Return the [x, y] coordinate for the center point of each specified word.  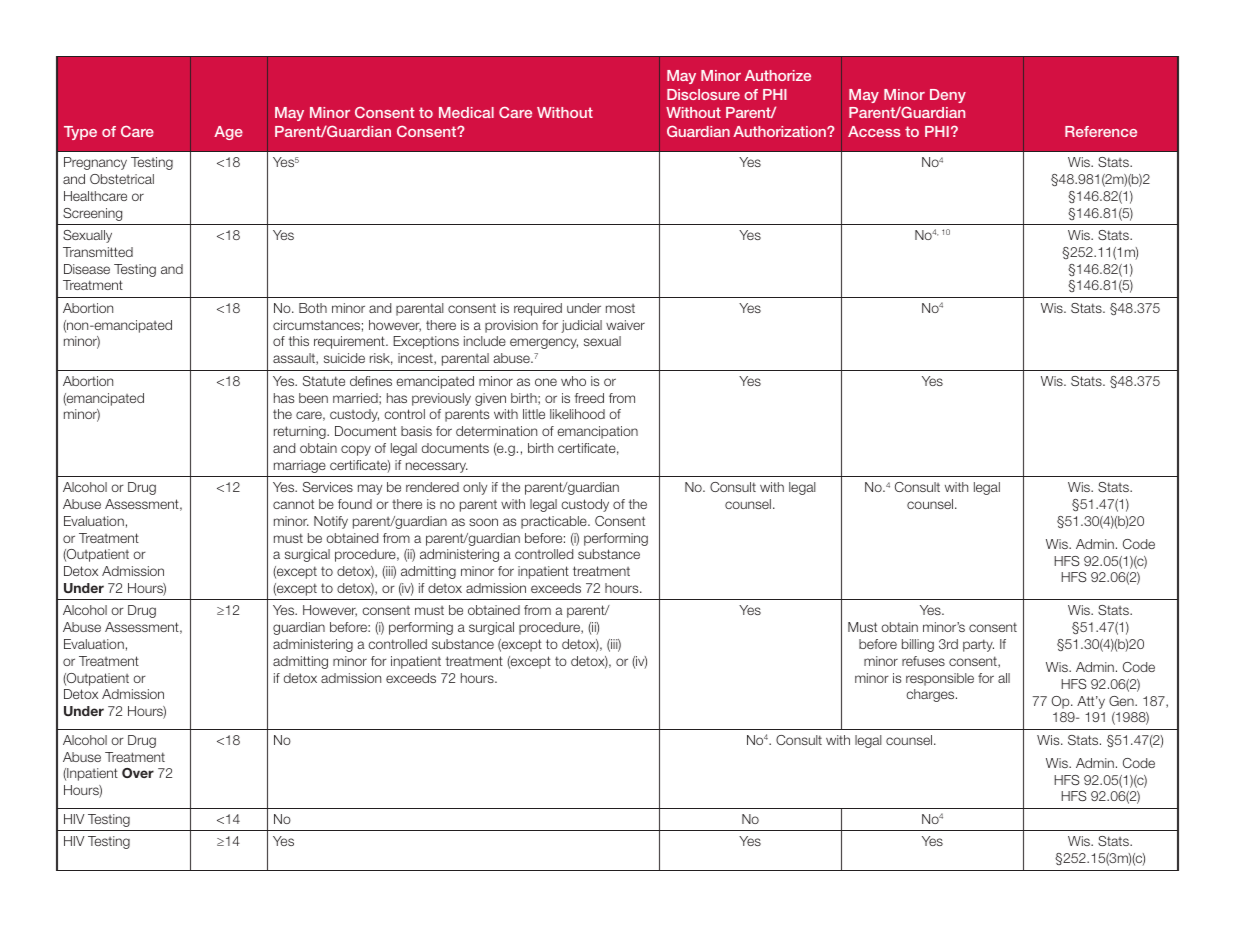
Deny [948, 96]
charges [931, 695]
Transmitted [98, 252]
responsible [940, 679]
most [620, 308]
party [978, 645]
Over [138, 773]
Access [874, 131]
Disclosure [703, 94]
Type [80, 133]
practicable [555, 522]
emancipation [597, 432]
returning [301, 432]
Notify [331, 522]
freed [589, 398]
